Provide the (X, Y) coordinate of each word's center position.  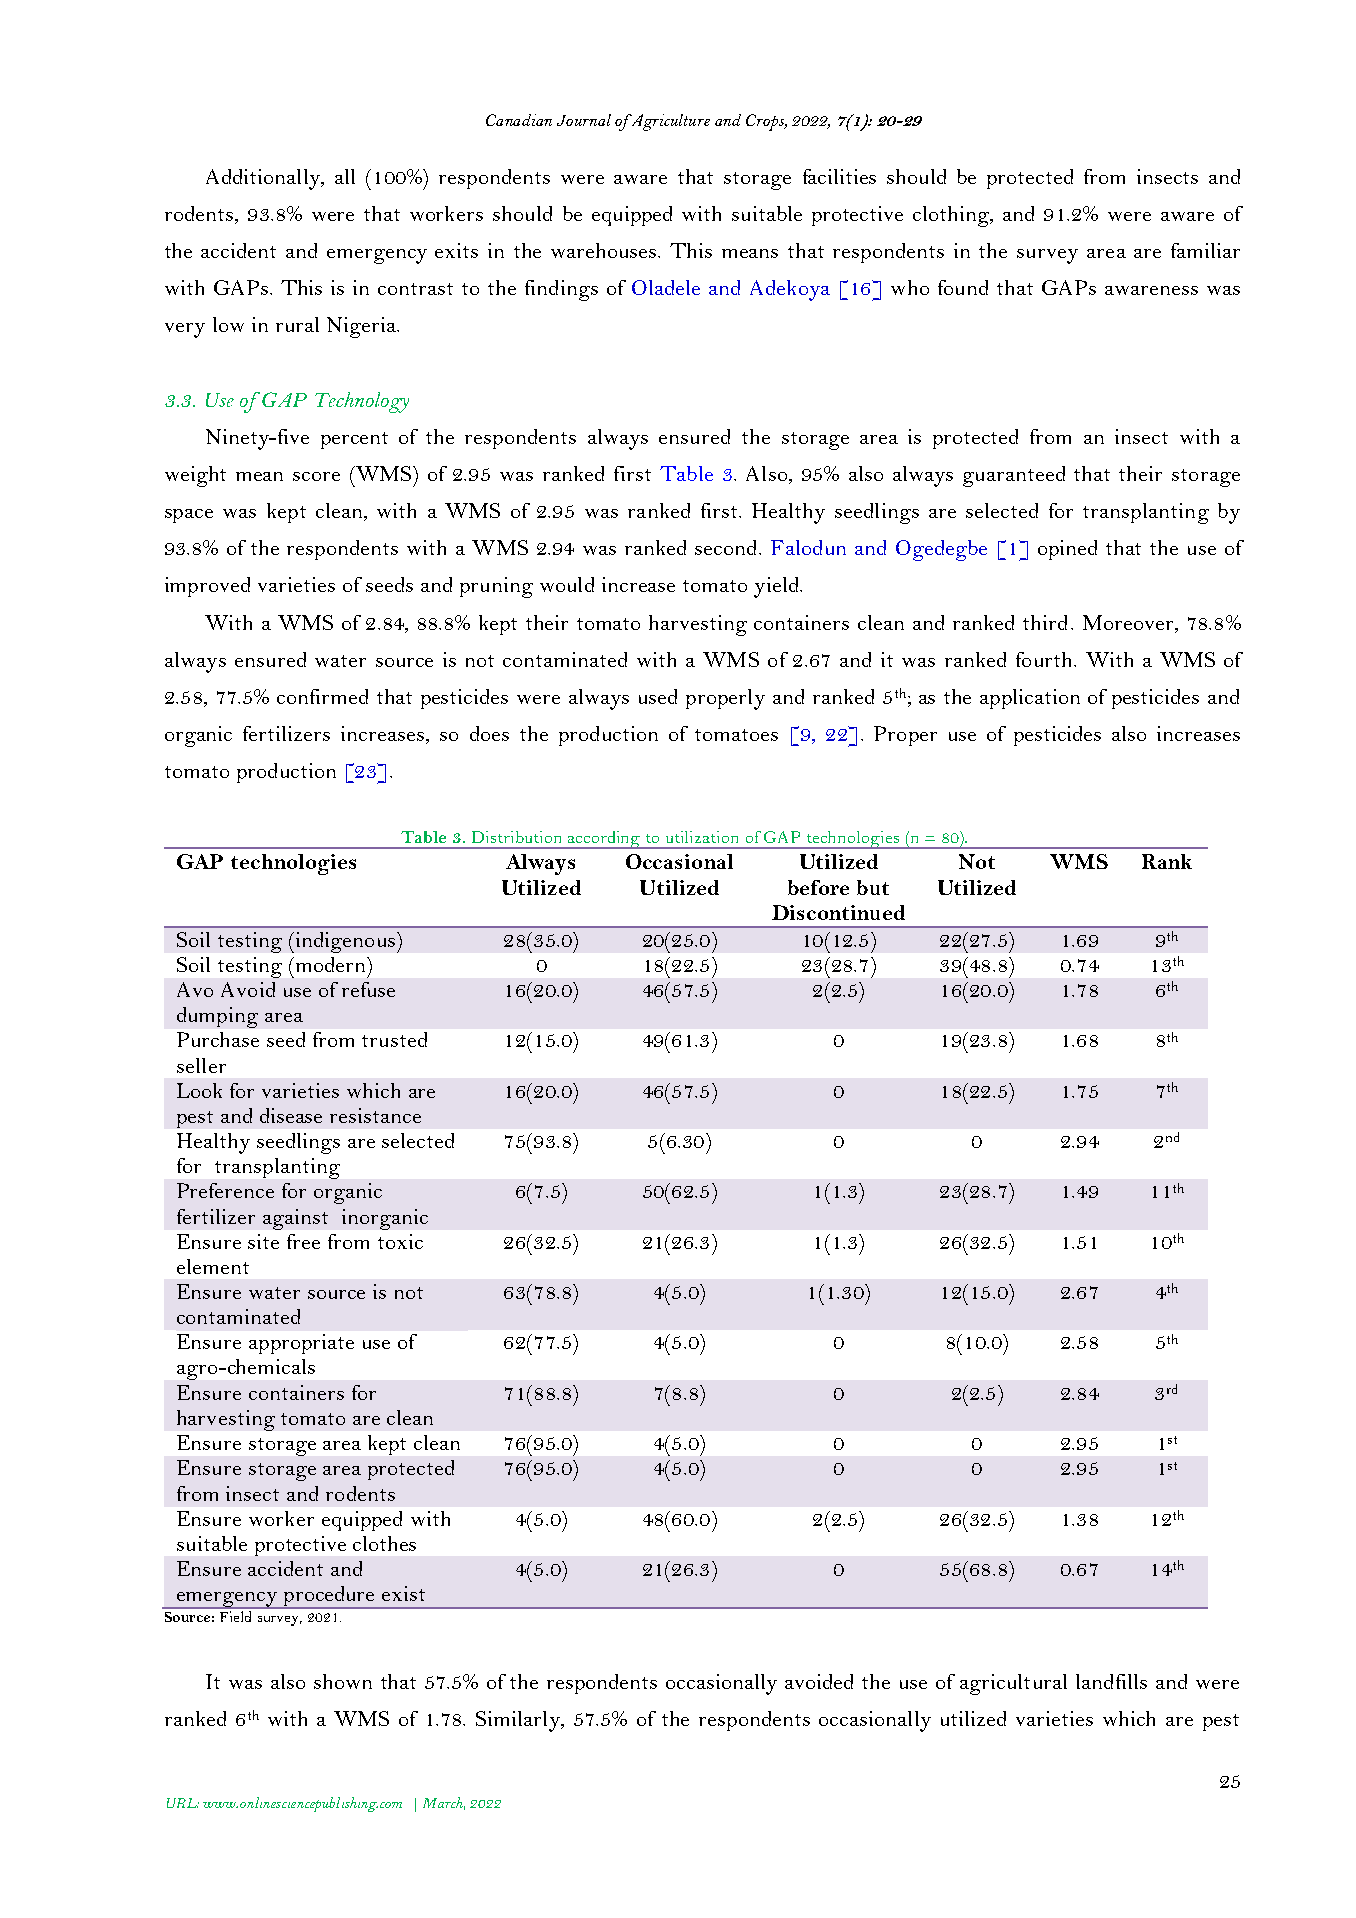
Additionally (264, 179)
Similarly (519, 1721)
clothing (952, 216)
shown (343, 1681)
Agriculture (669, 122)
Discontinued (838, 912)
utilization (702, 837)
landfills (1111, 1681)
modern (330, 964)
